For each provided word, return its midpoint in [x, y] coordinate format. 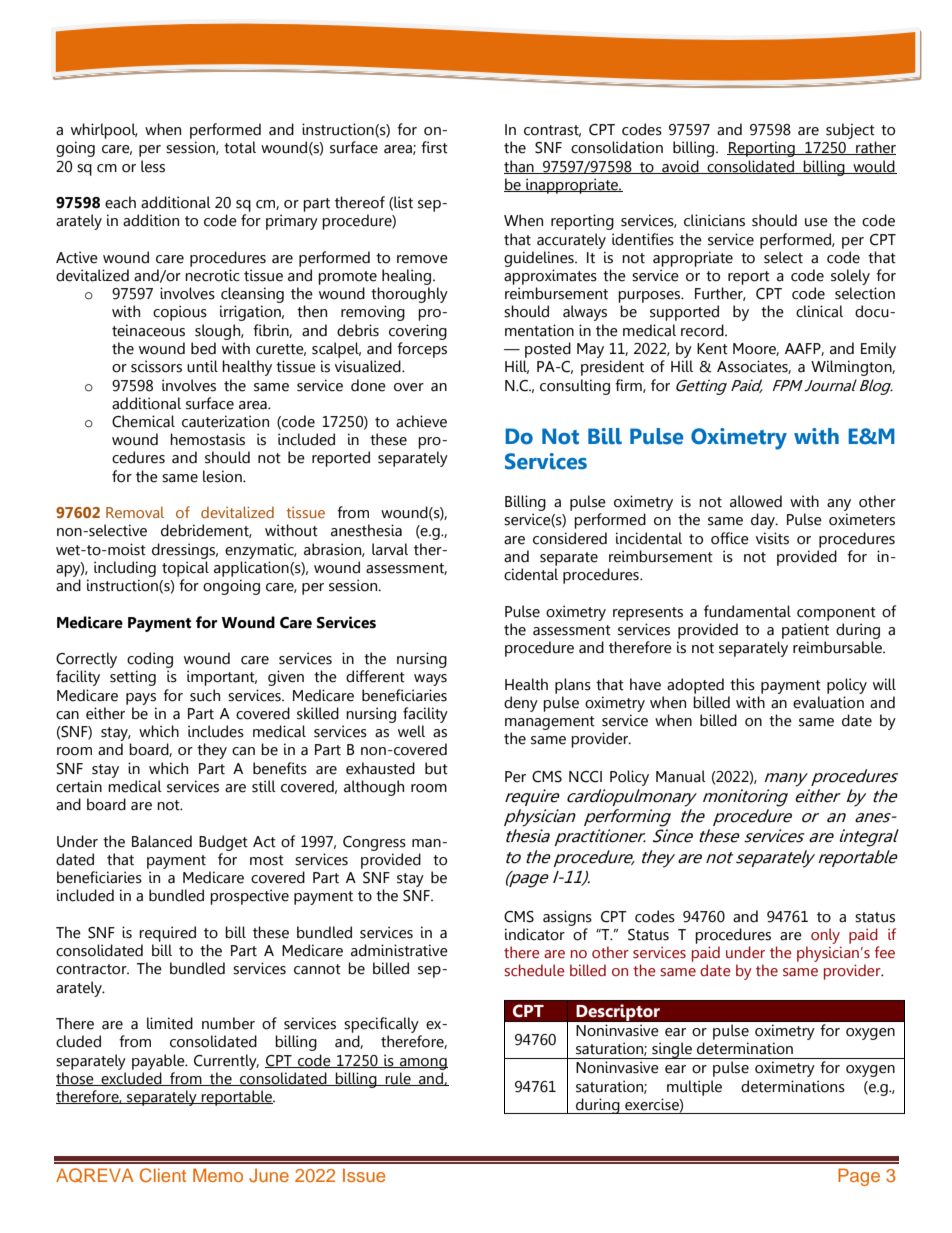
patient [805, 631]
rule [398, 1079]
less [153, 166]
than [520, 167]
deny [521, 704]
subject [850, 131]
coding [150, 660]
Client [163, 1175]
